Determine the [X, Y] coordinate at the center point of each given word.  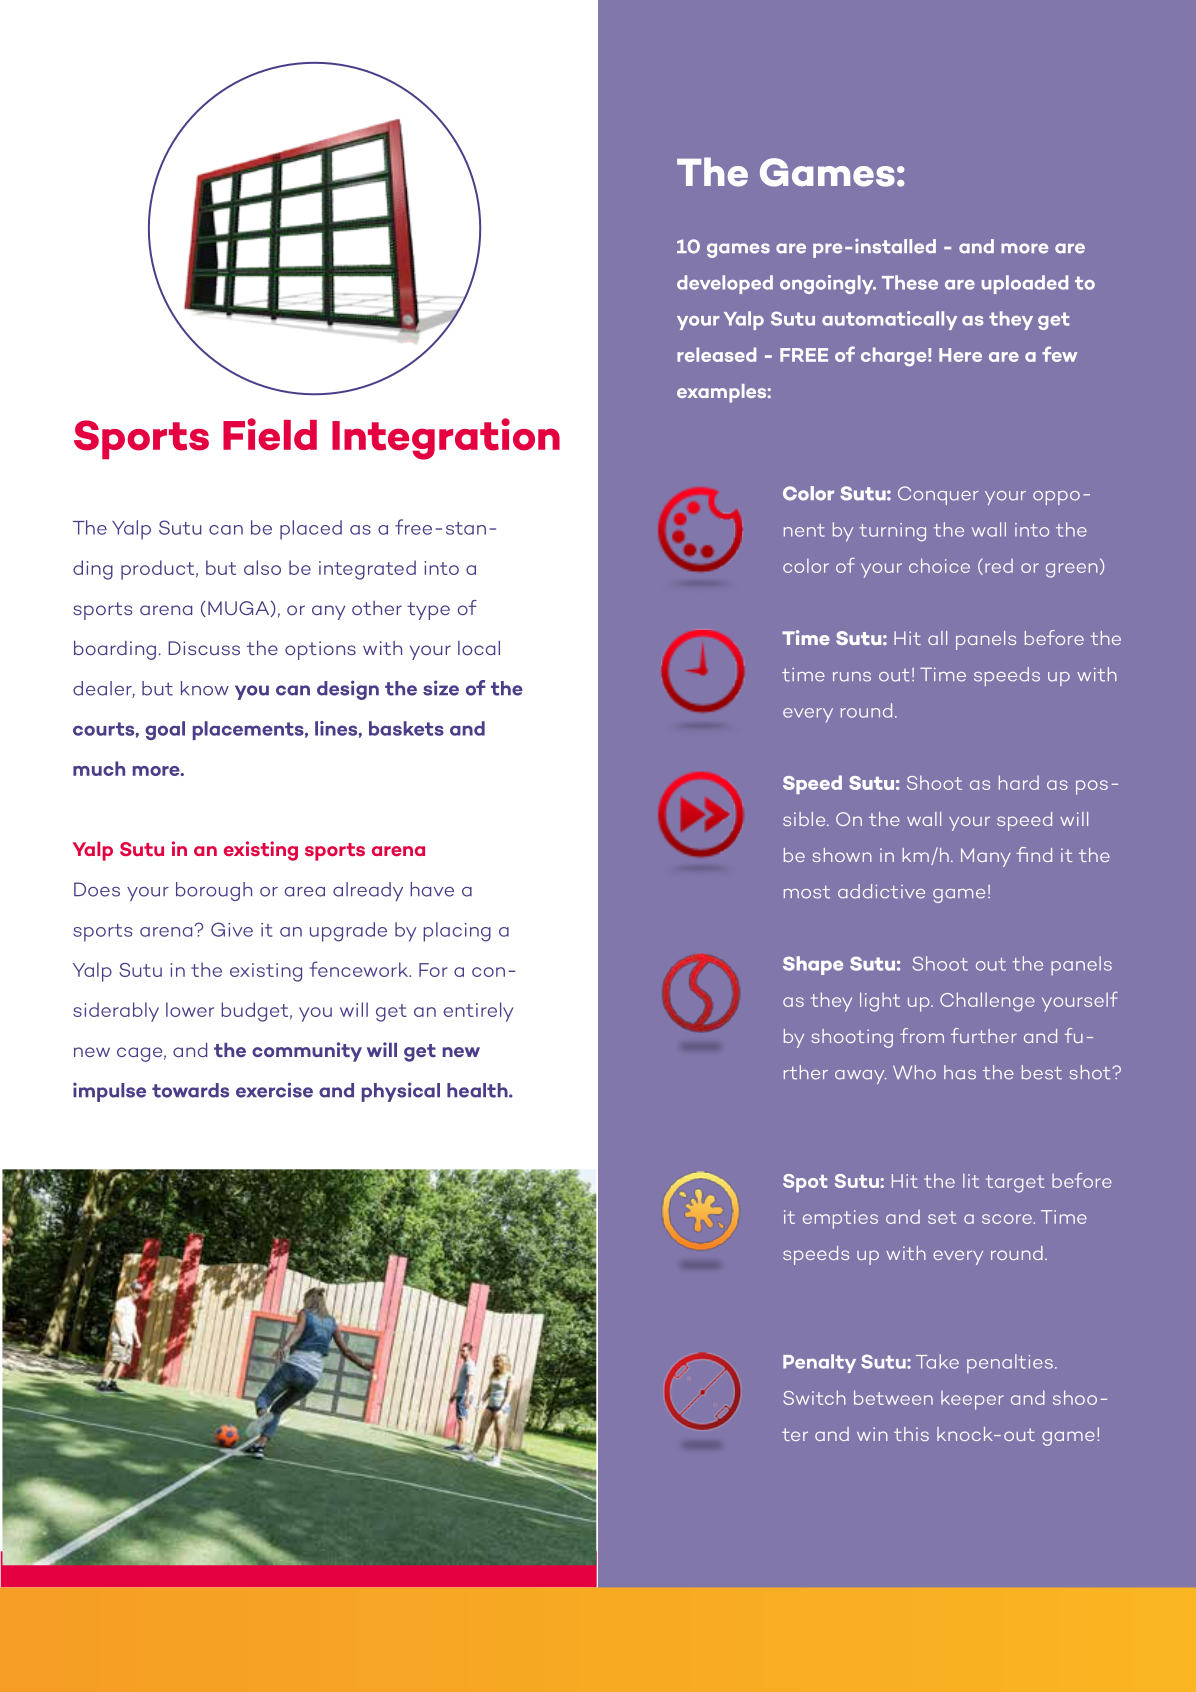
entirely [478, 1012]
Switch [814, 1397]
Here [960, 355]
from [922, 1035]
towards [190, 1090]
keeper [972, 1400]
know [205, 688]
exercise [274, 1090]
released [716, 354]
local [479, 648]
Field [270, 434]
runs [852, 677]
